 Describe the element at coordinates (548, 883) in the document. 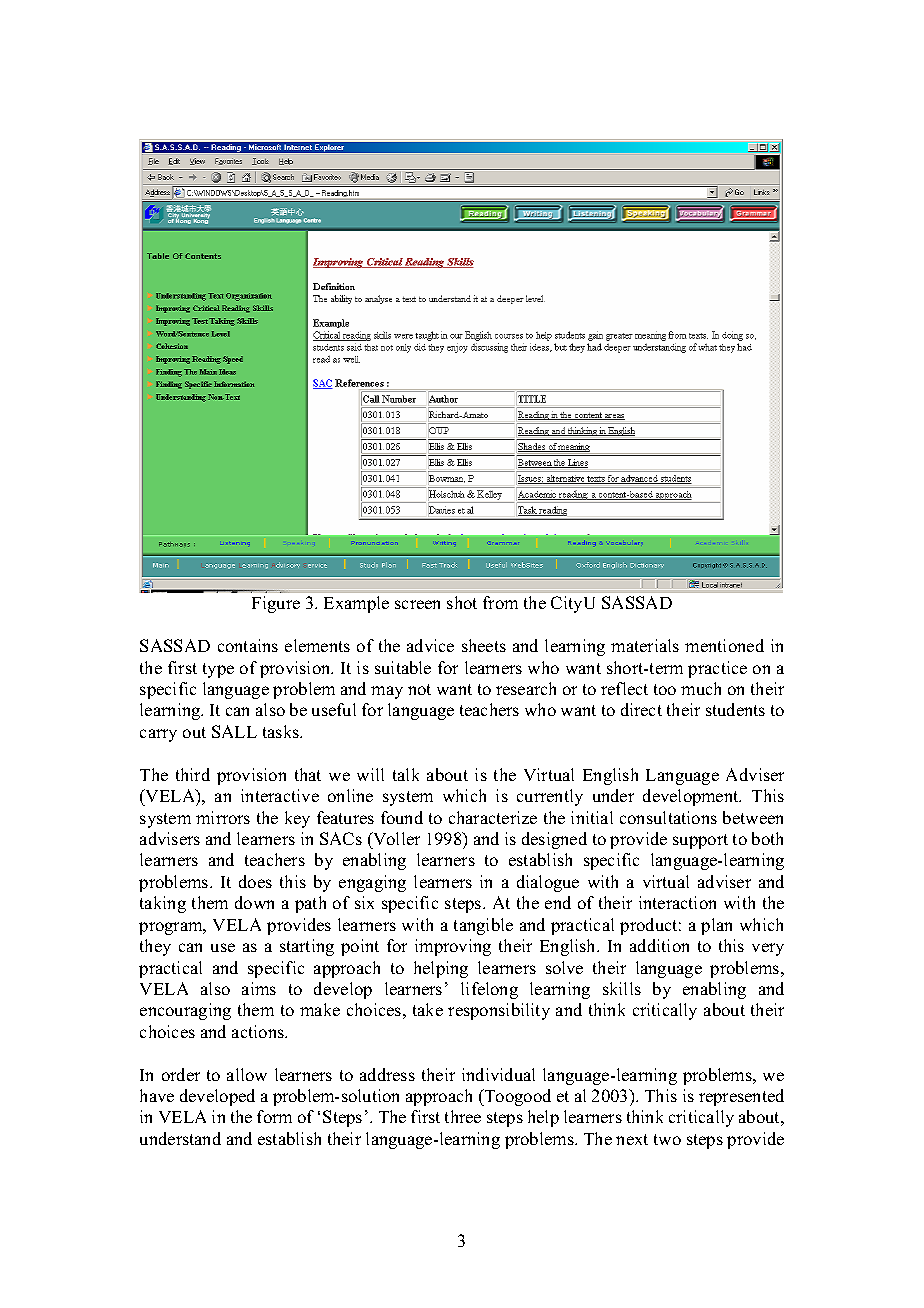

I see `dialogue` at that location.
